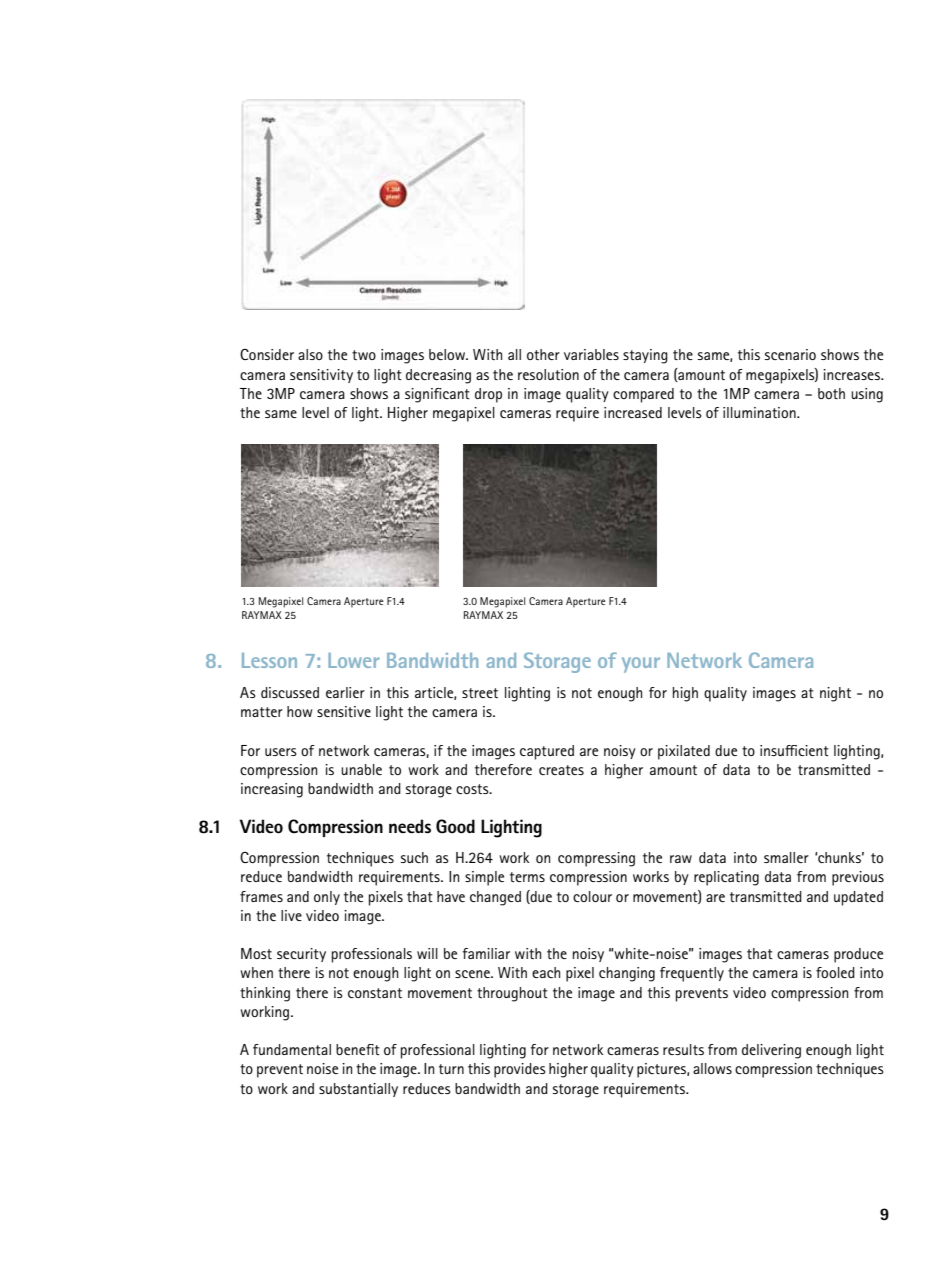  What do you see at coordinates (344, 711) in the screenshot?
I see `sensitive` at bounding box center [344, 711].
